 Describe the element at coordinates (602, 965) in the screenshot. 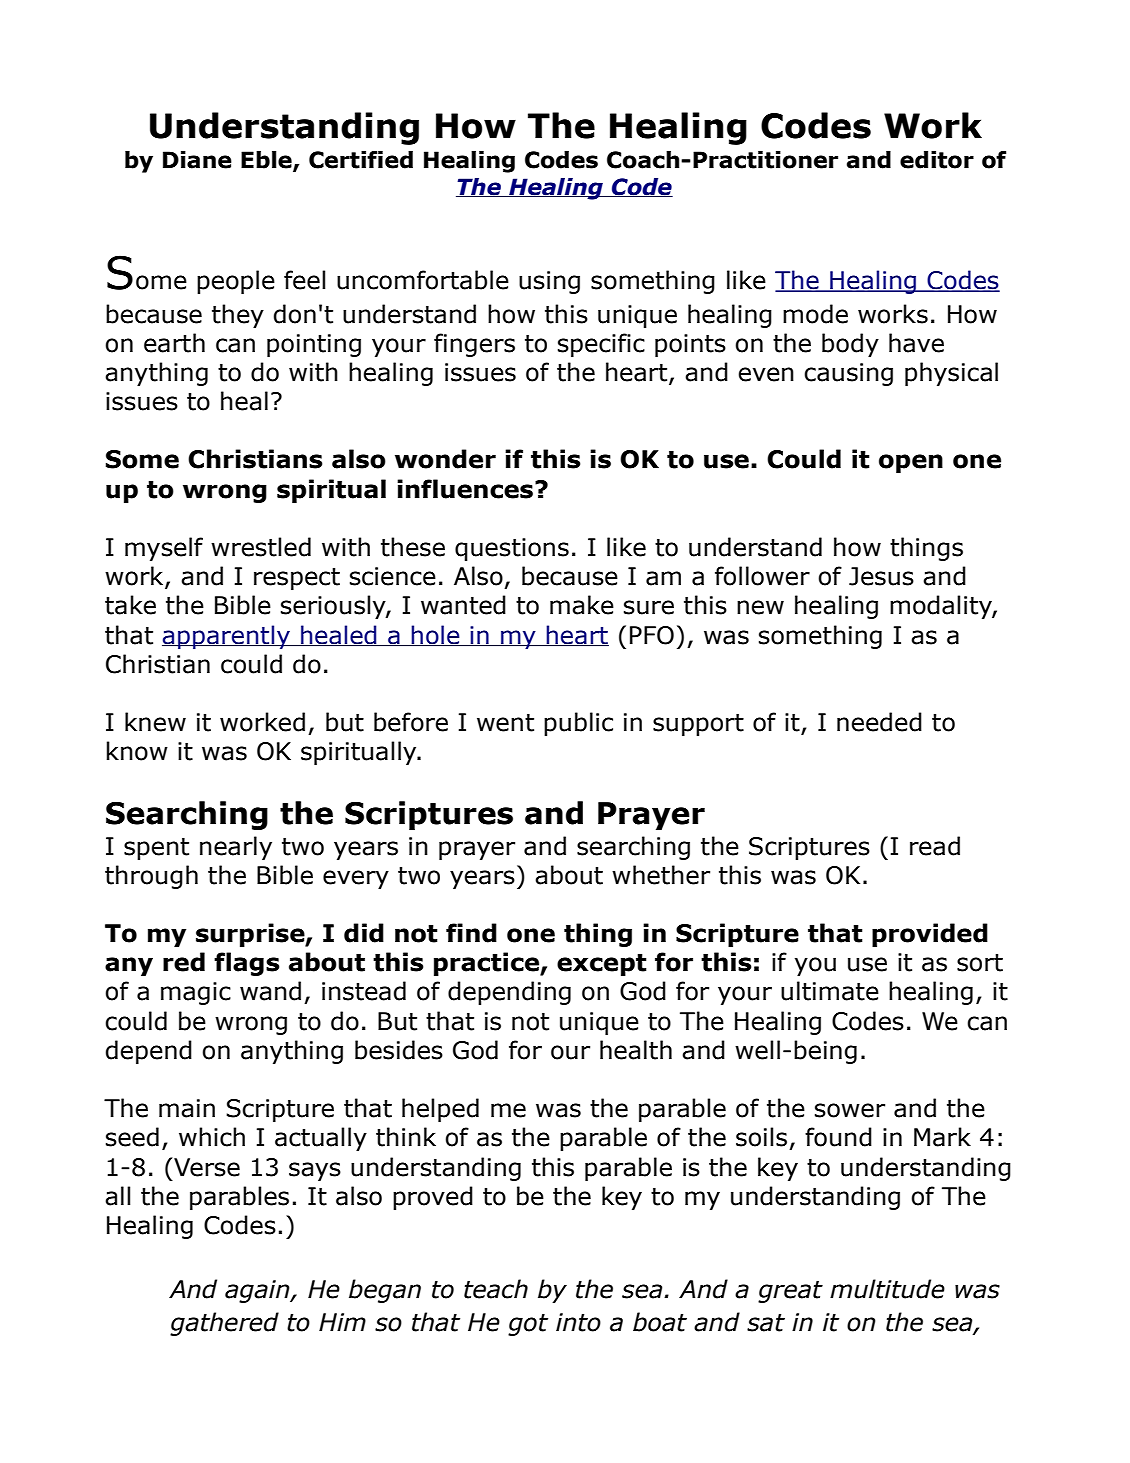

I see `except` at that location.
